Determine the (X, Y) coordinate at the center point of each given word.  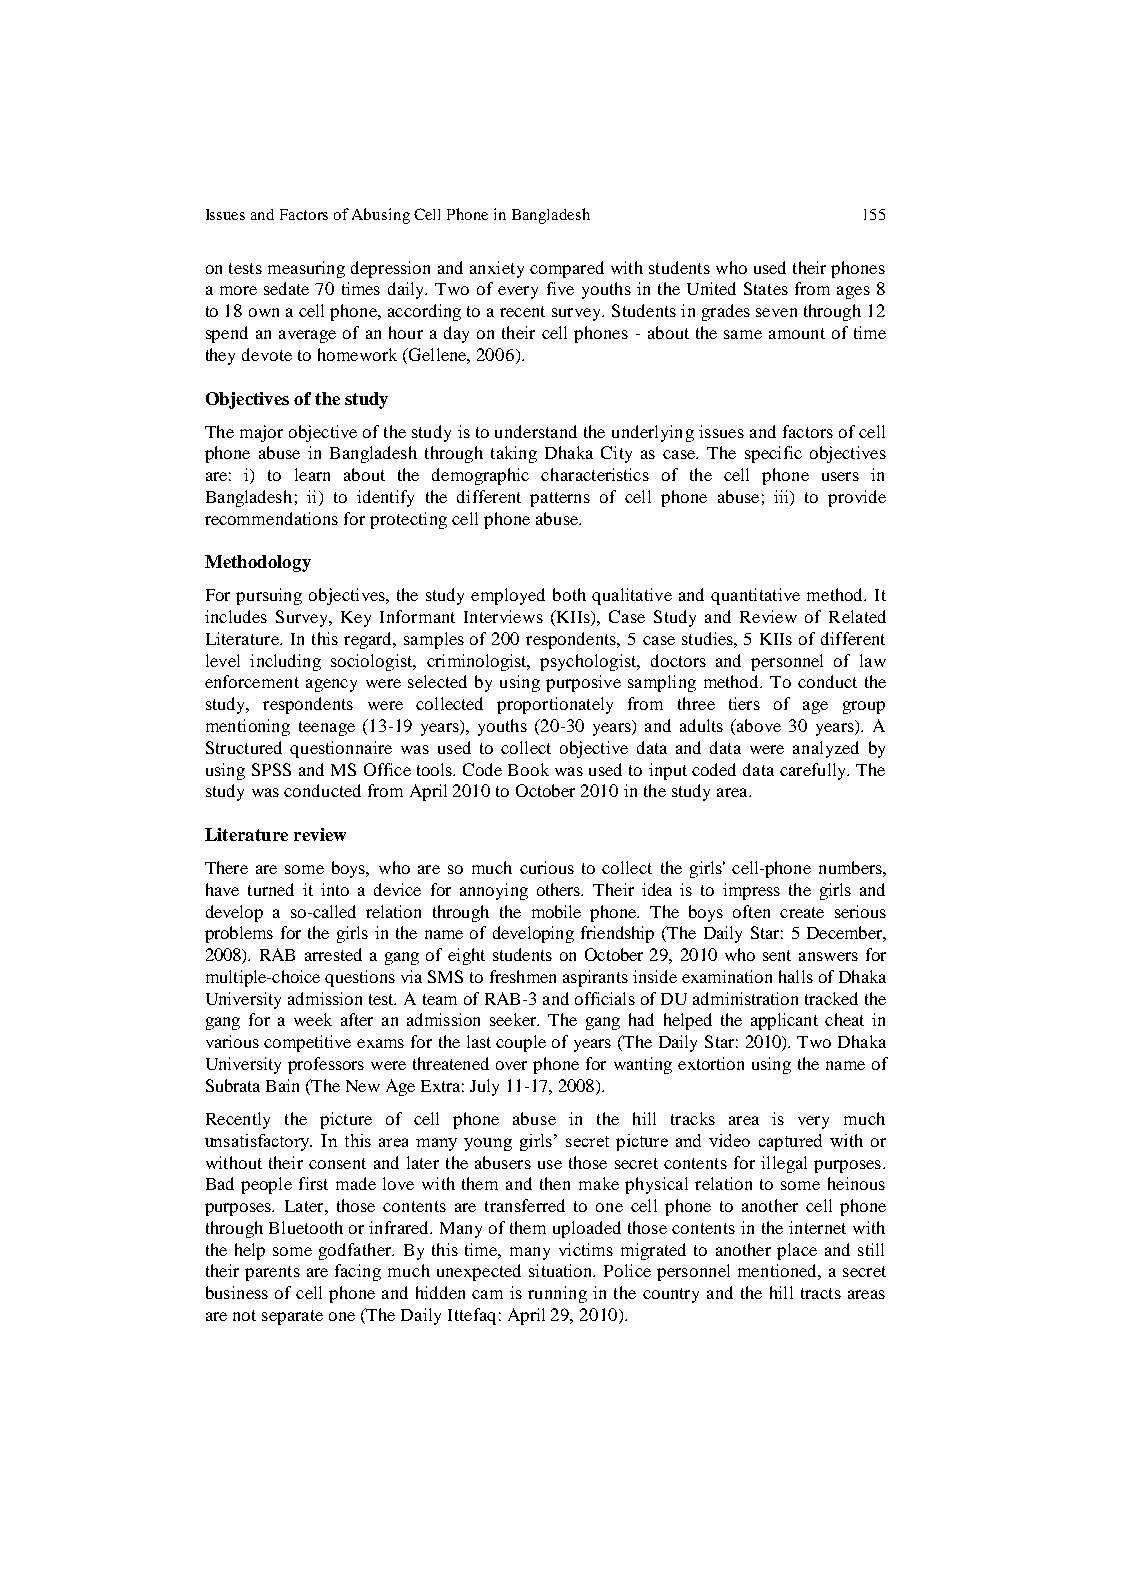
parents (272, 1273)
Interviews (503, 616)
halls (796, 976)
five (560, 288)
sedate (286, 288)
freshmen (523, 976)
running (557, 1294)
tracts (821, 1293)
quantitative (755, 596)
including (285, 662)
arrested (333, 954)
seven (776, 312)
